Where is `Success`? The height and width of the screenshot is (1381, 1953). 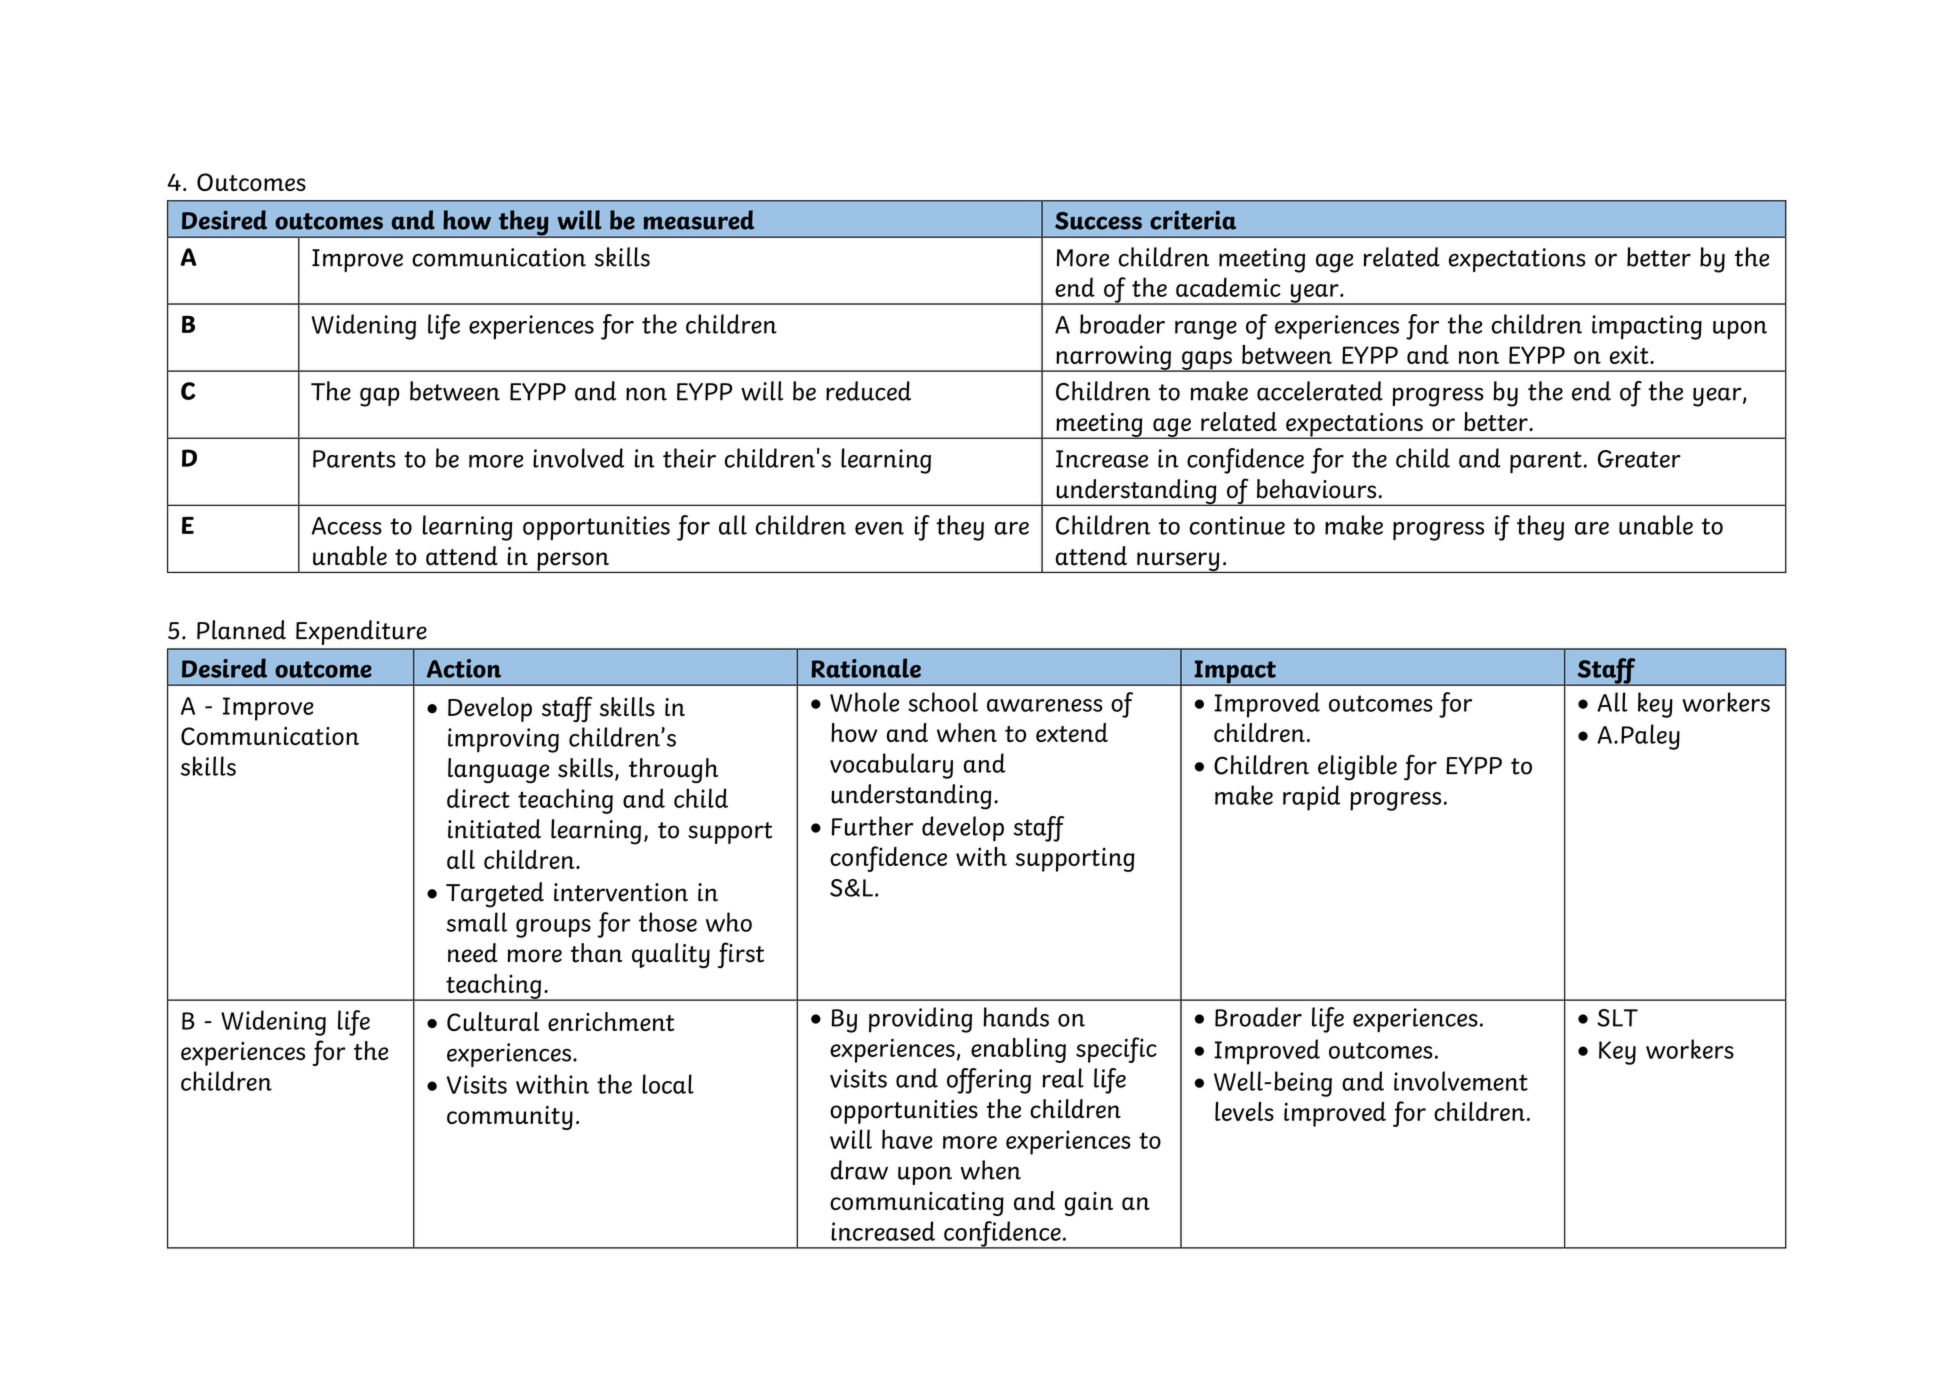
Success is located at coordinates (1098, 221).
